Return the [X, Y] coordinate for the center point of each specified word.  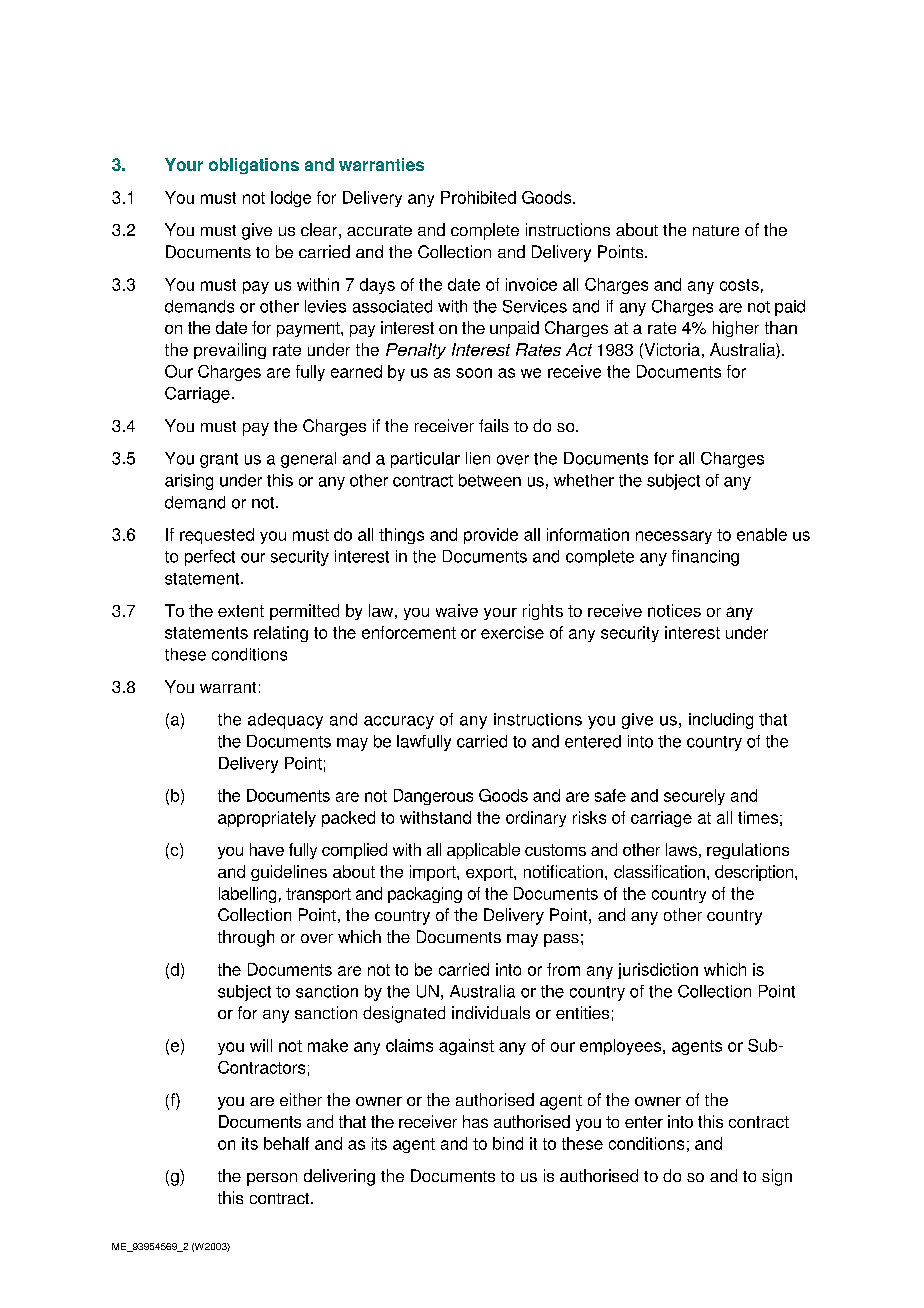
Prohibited [478, 197]
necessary [674, 537]
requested [217, 536]
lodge [291, 199]
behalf [286, 1143]
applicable [483, 851]
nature [716, 230]
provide [491, 536]
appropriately [267, 819]
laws [681, 849]
